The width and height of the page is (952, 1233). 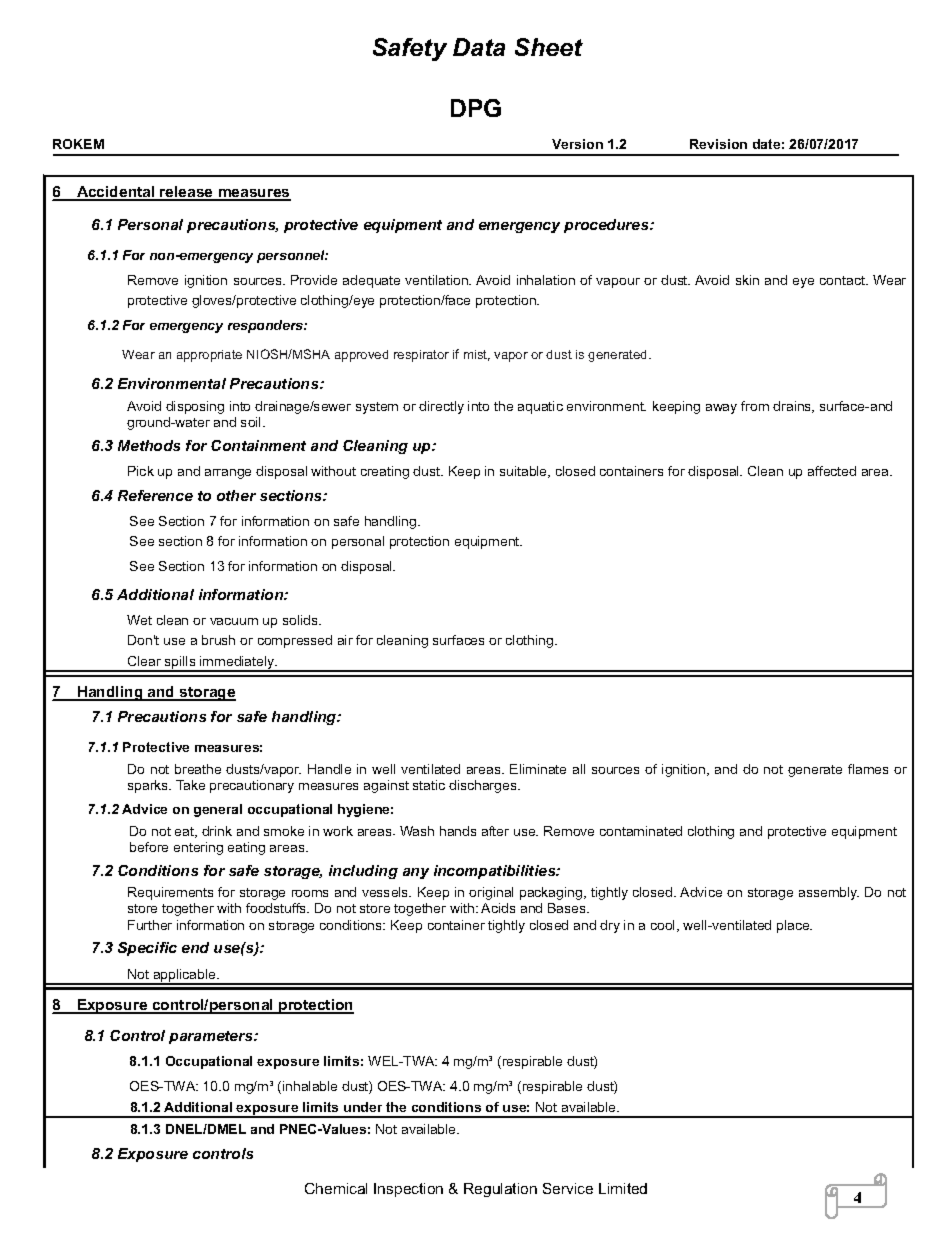 I want to click on release, so click(x=187, y=193).
